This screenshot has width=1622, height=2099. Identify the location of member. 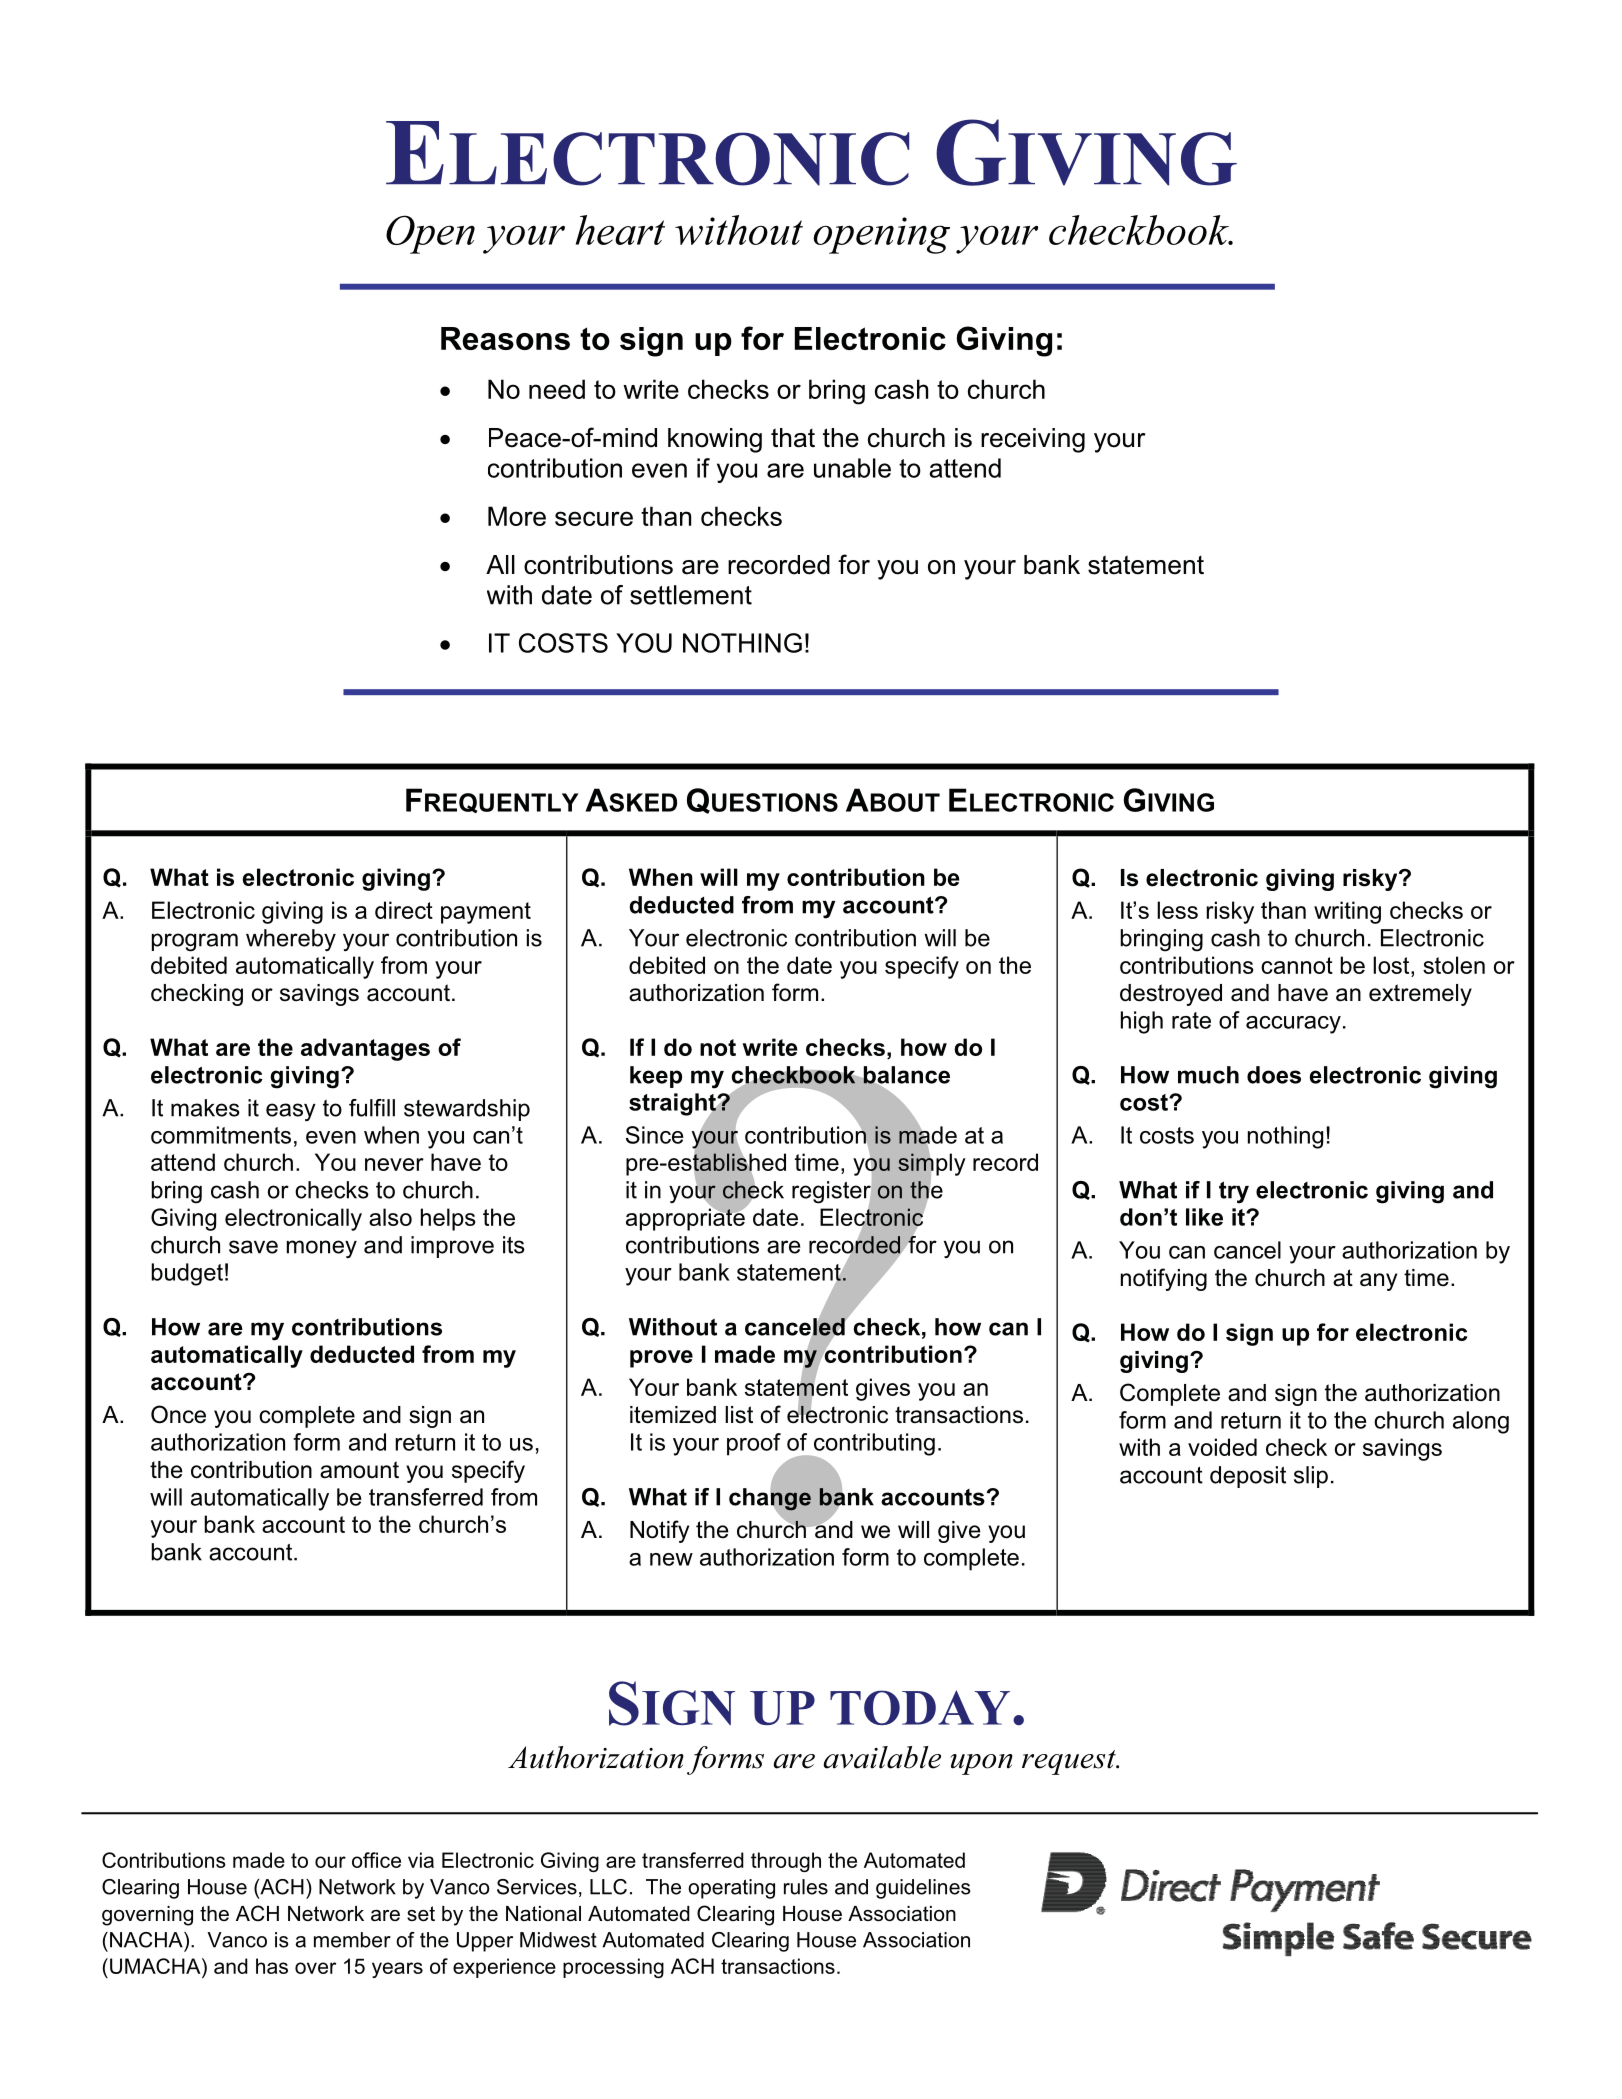
(352, 1940).
